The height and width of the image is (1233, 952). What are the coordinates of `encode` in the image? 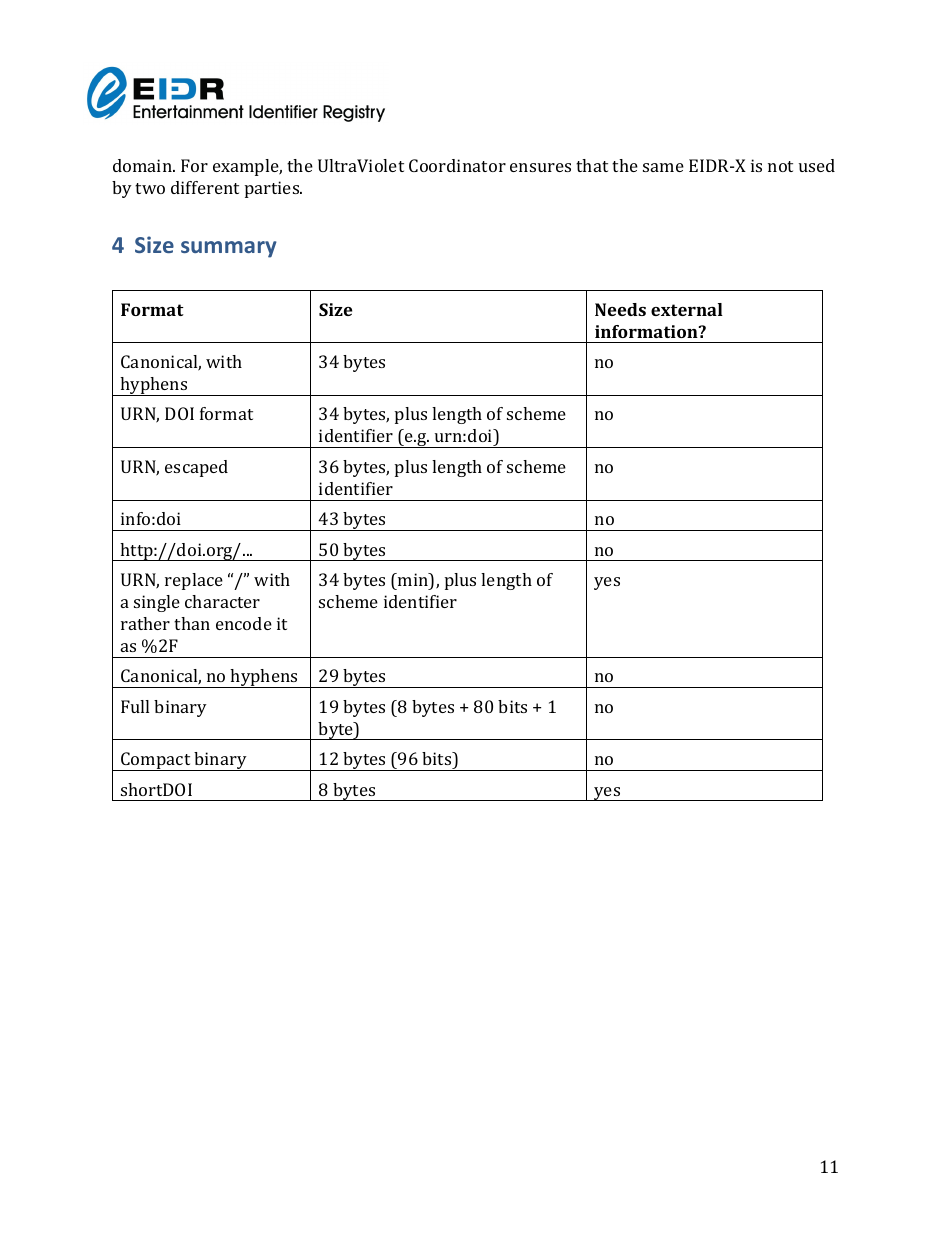 It's located at (244, 623).
